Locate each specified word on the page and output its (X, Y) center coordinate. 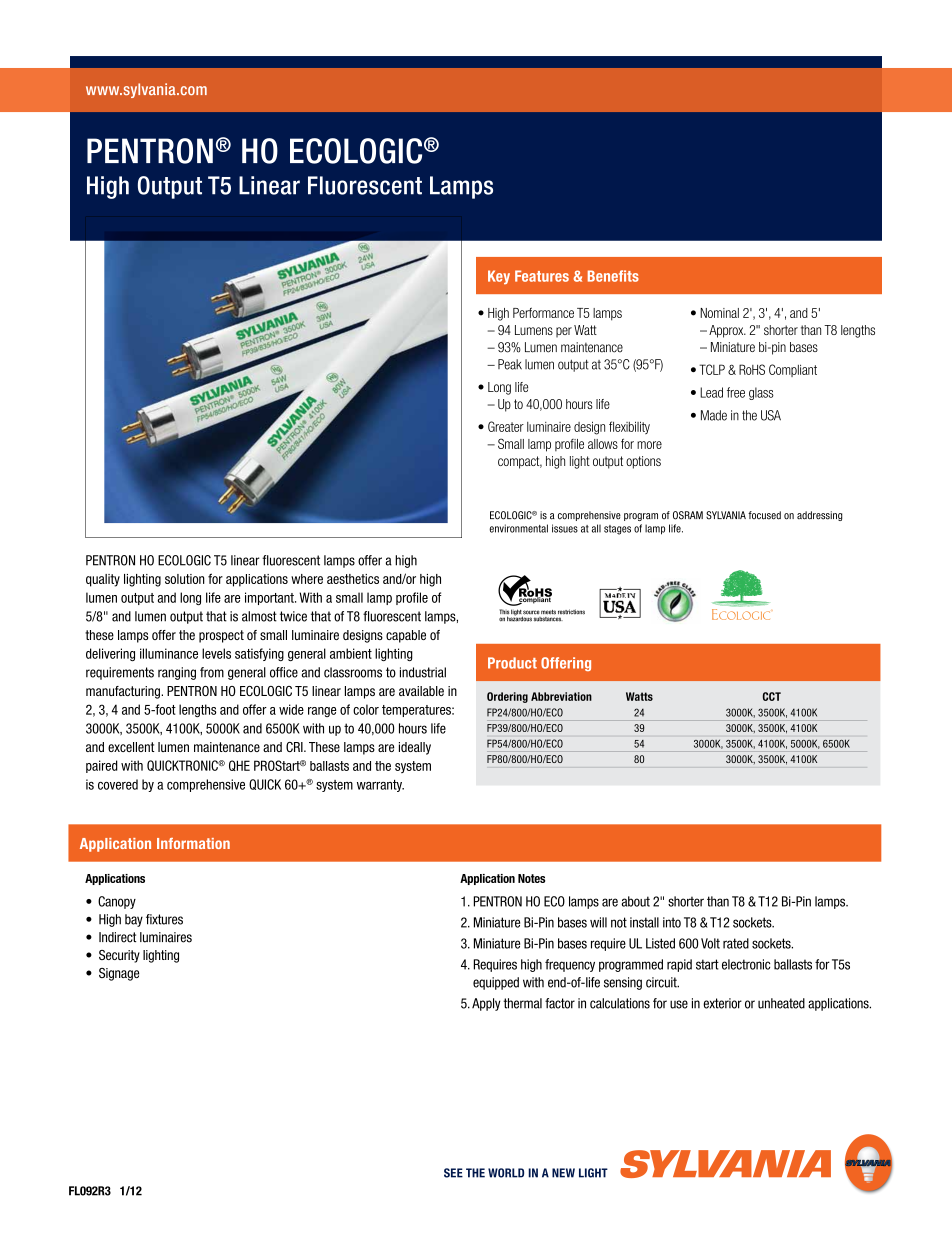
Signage (119, 974)
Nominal (719, 313)
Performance (543, 312)
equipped (496, 983)
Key (499, 277)
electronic (746, 964)
